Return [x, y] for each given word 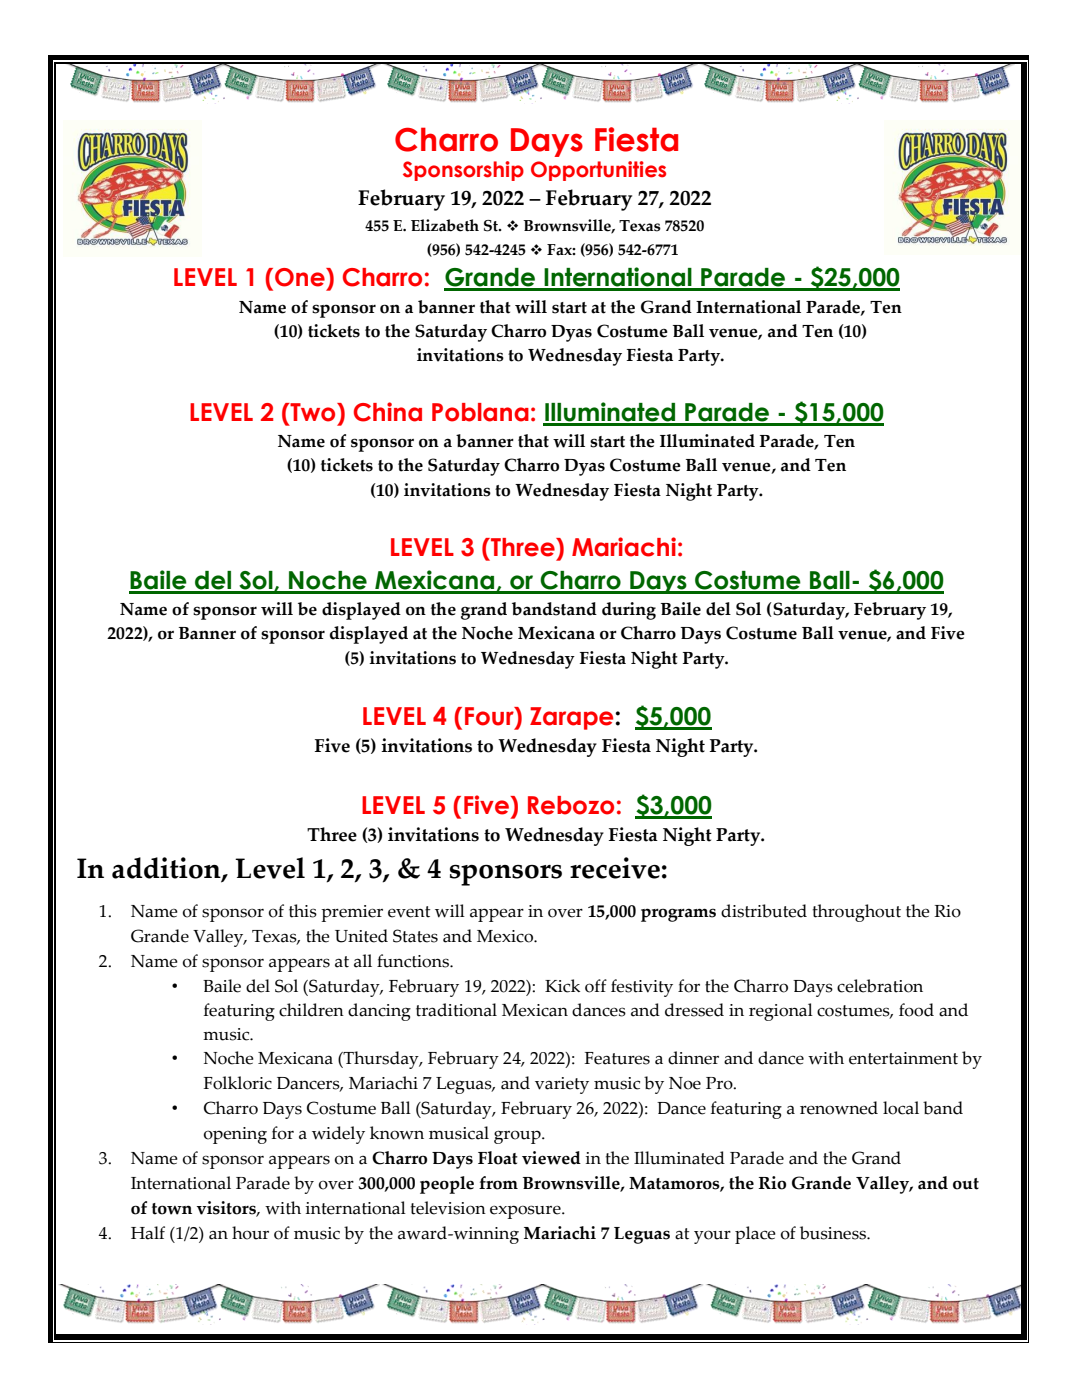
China [388, 412]
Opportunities [598, 171]
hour [250, 1233]
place [755, 1235]
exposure [526, 1212]
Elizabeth [445, 225]
